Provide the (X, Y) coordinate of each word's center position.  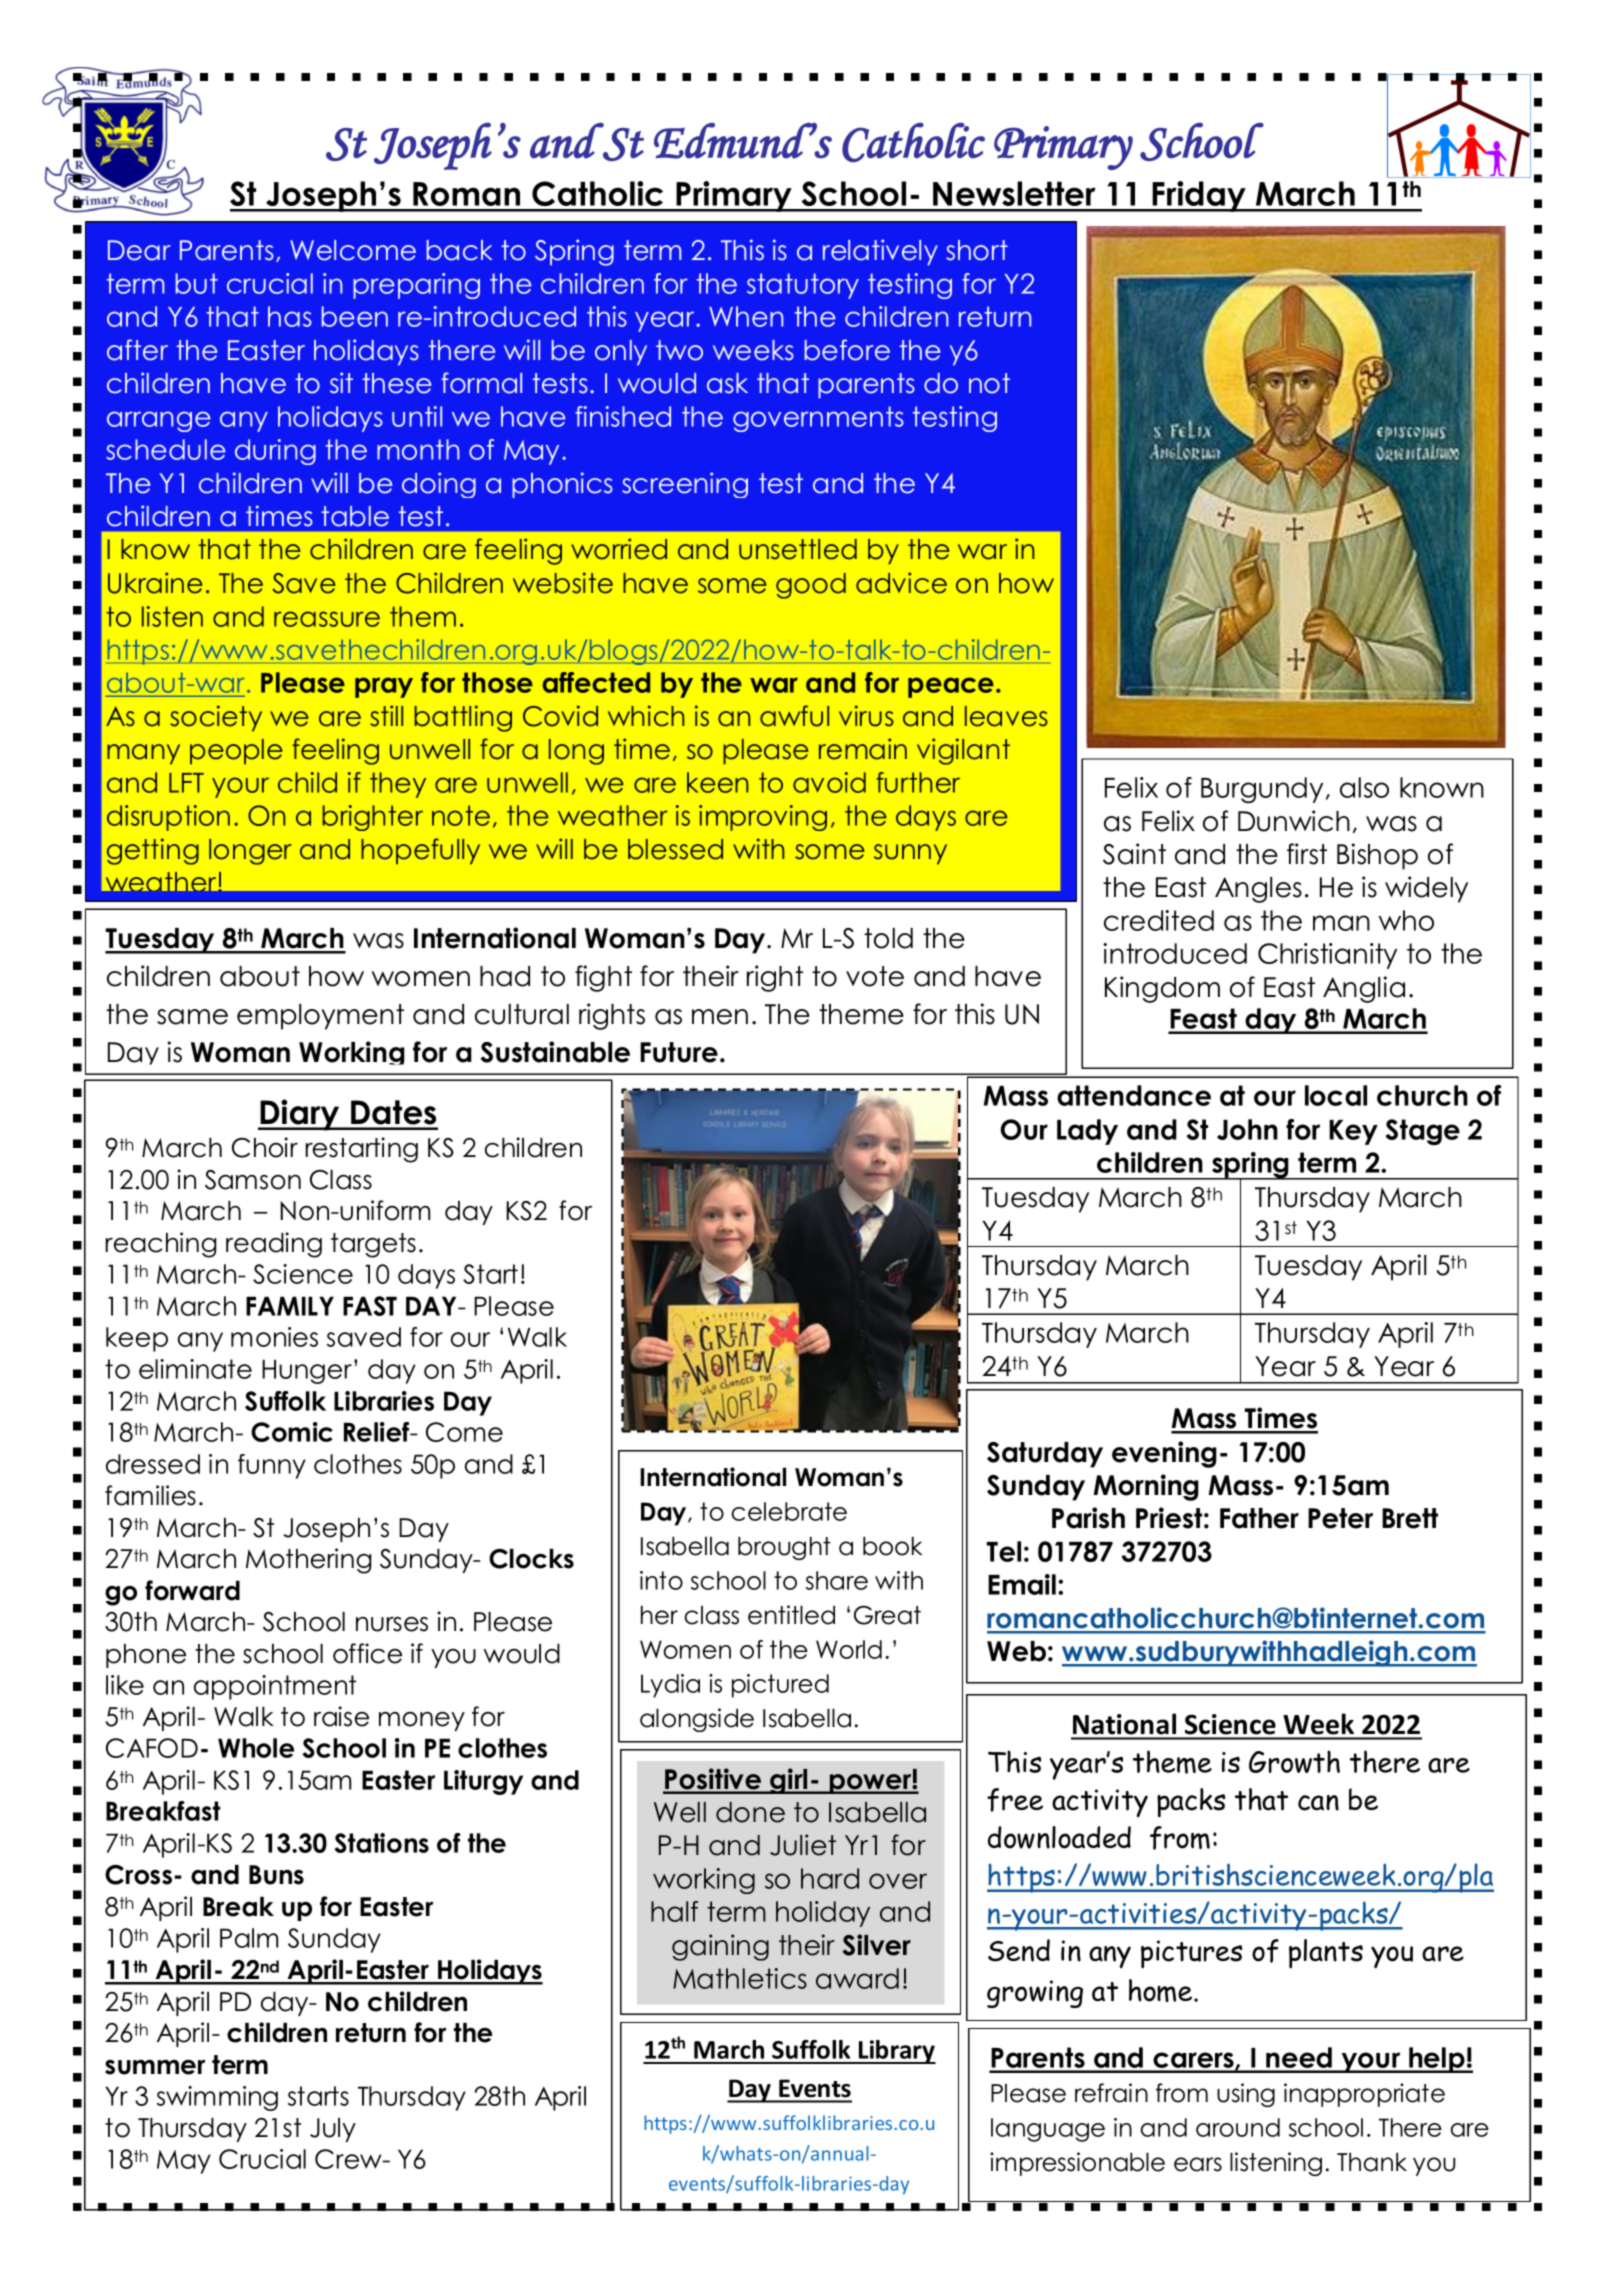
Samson (253, 1180)
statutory (803, 286)
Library (896, 2052)
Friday (1199, 196)
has (290, 316)
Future (679, 1052)
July (333, 2130)
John (1247, 1129)
